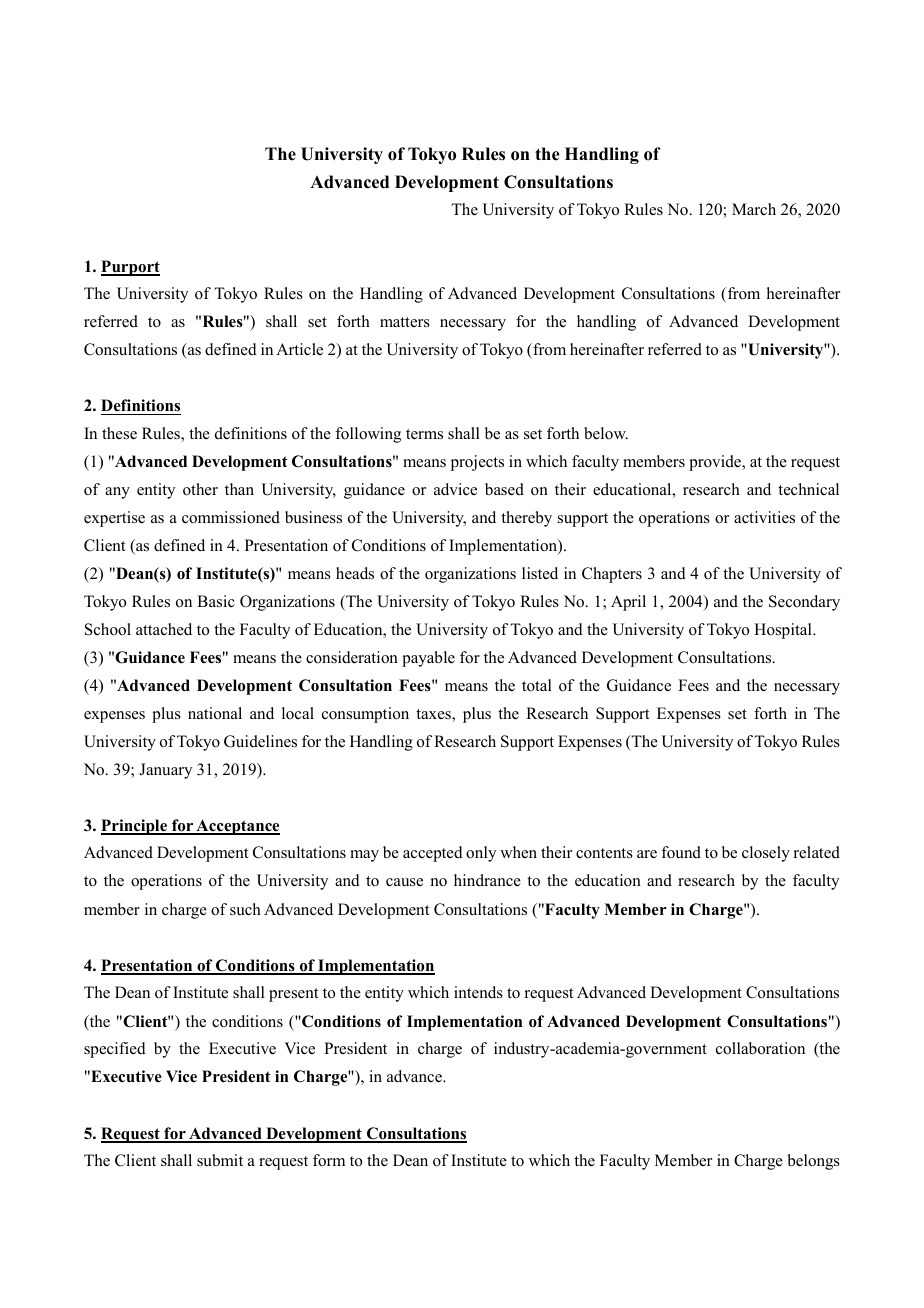 Image resolution: width=924 pixels, height=1308 pixels. I want to click on commissioned, so click(231, 517).
